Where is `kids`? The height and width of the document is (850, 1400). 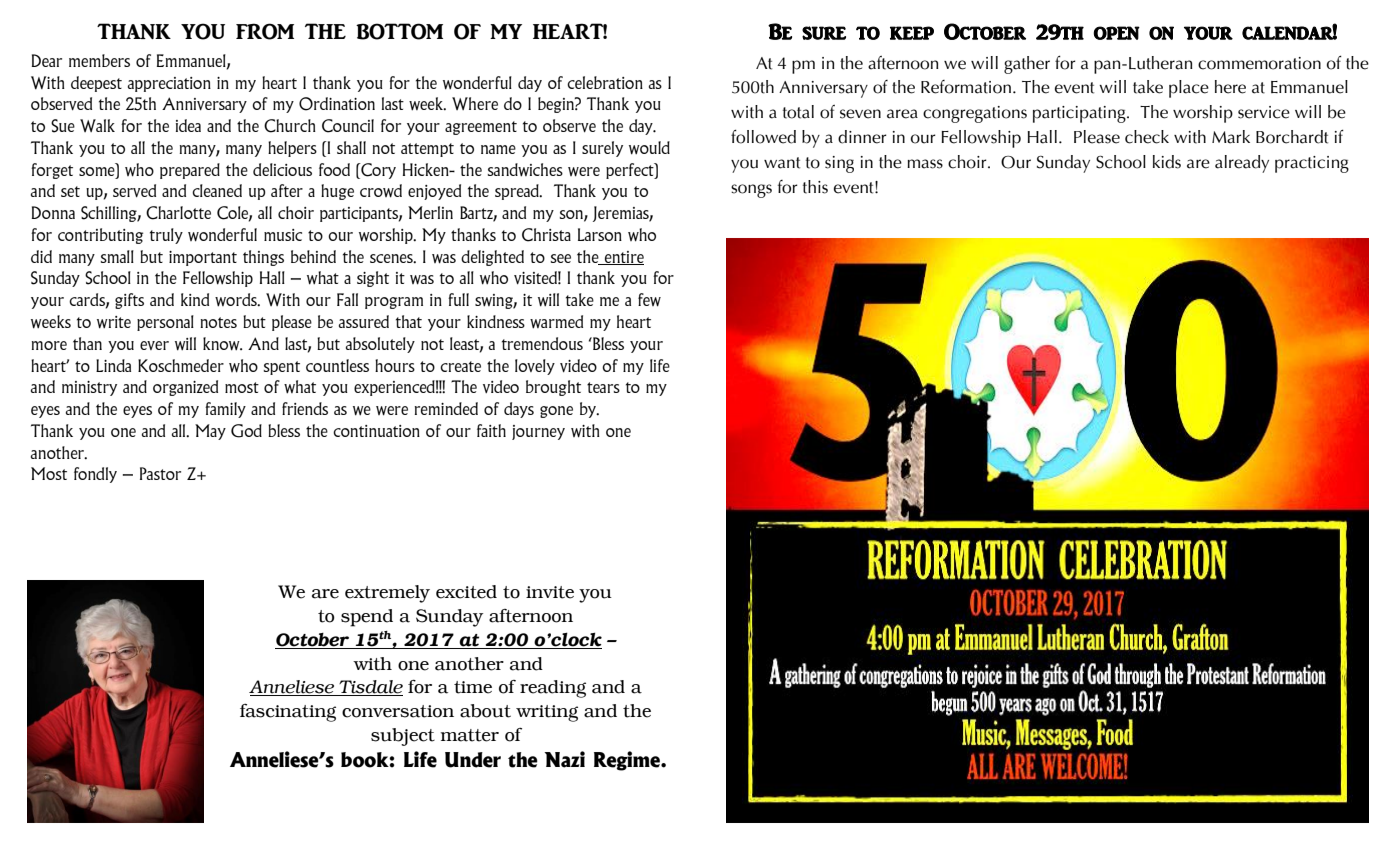 kids is located at coordinates (1167, 162).
